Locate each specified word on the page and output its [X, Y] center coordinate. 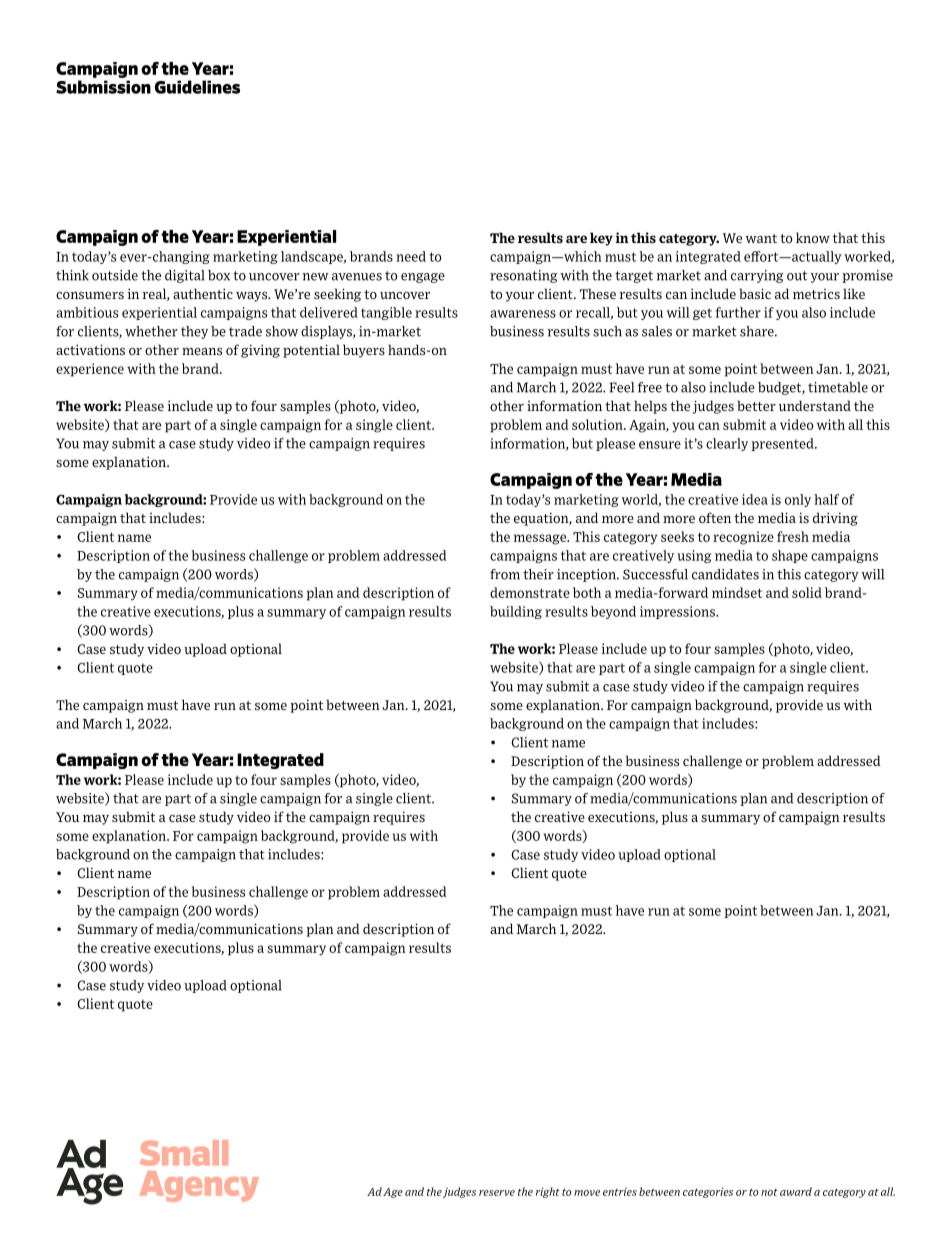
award [796, 1191]
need [411, 256]
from [505, 574]
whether [151, 331]
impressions [678, 612]
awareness [523, 314]
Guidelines [197, 87]
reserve [497, 1193]
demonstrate [530, 592]
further [738, 312]
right [548, 1192]
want [761, 238]
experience [90, 370]
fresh [793, 536]
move [587, 1193]
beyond [613, 612]
